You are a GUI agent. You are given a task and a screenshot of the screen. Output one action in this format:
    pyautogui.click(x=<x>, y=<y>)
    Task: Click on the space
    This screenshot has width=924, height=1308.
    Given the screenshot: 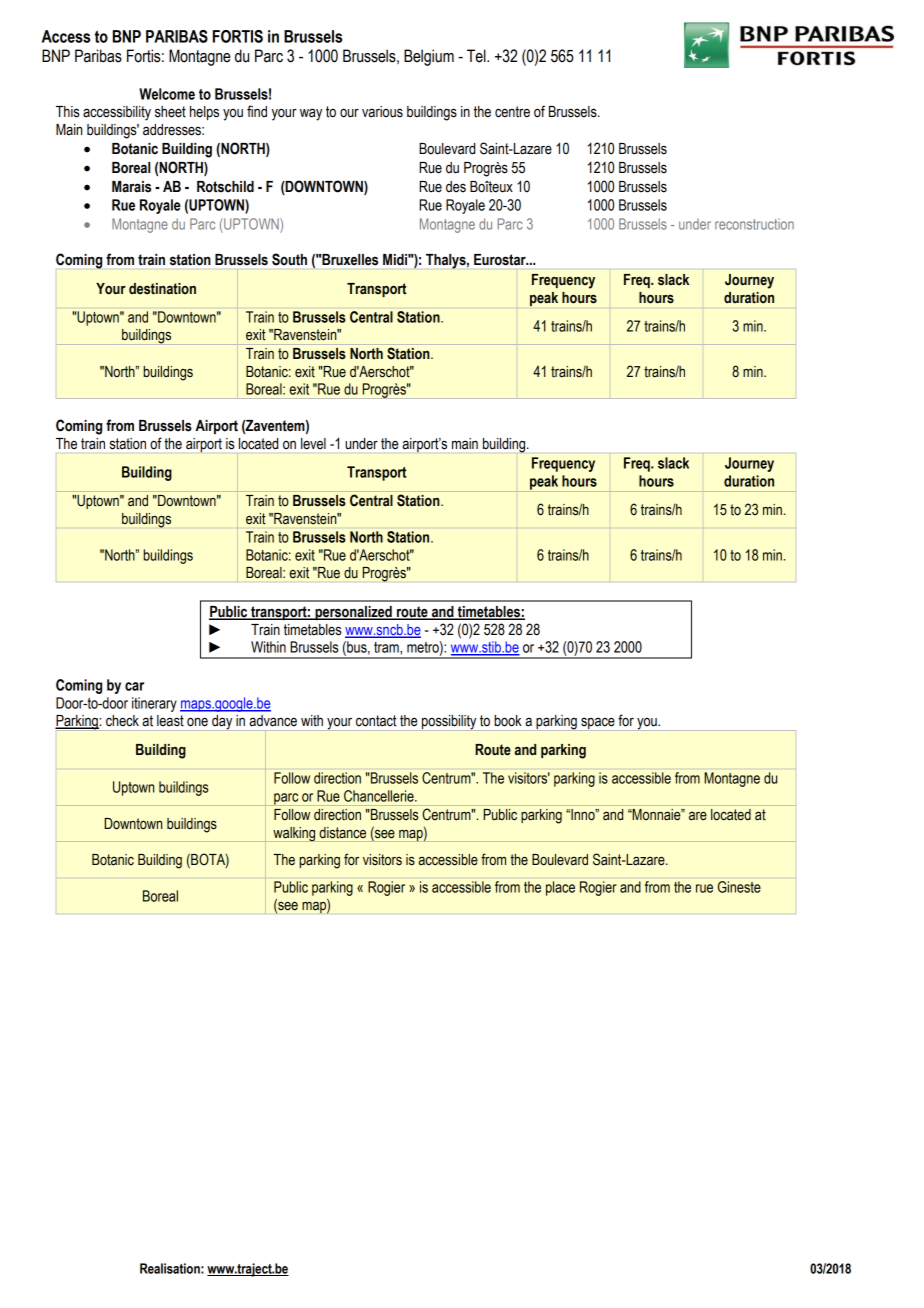 What is the action you would take?
    pyautogui.click(x=598, y=724)
